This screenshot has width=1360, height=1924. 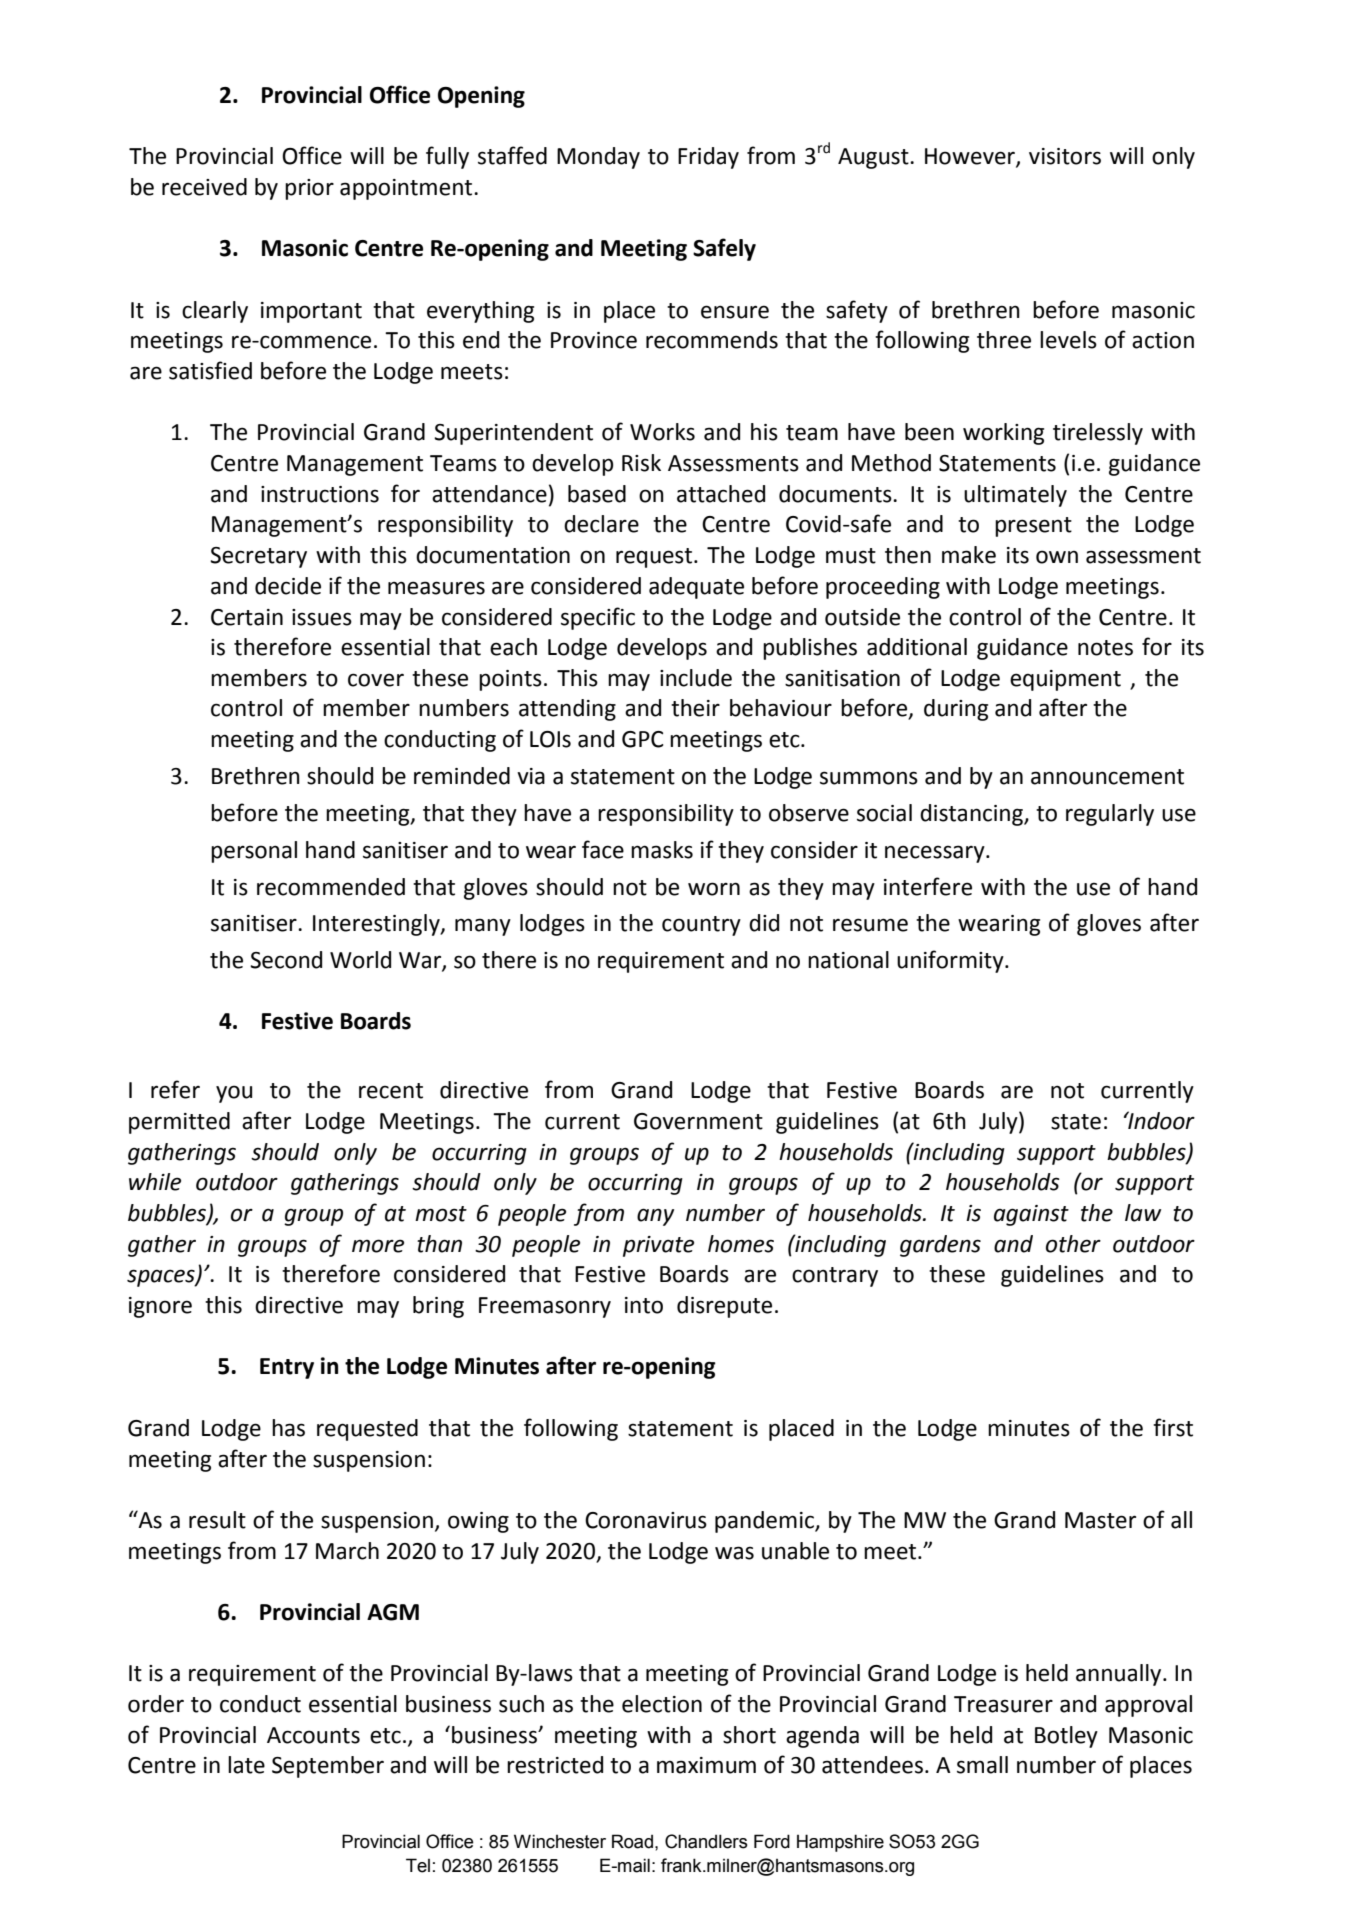 I want to click on more, so click(x=378, y=1246).
